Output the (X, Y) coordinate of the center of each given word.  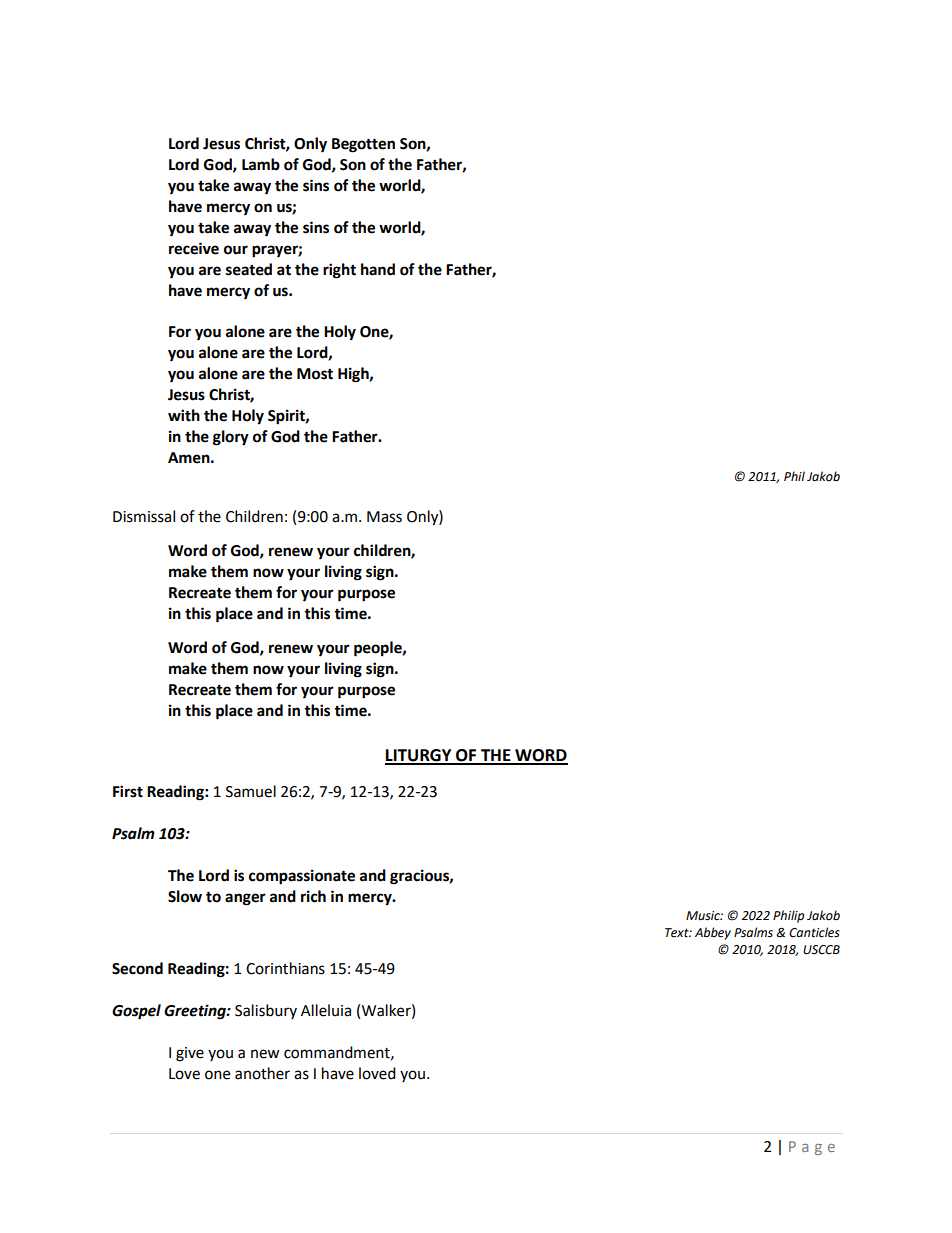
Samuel (251, 791)
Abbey (713, 933)
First (128, 791)
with (184, 415)
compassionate (302, 877)
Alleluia (326, 1010)
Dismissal (144, 516)
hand (378, 269)
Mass (384, 517)
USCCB (821, 950)
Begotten (363, 145)
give (190, 1054)
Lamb (261, 164)
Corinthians (285, 968)
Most (315, 374)
